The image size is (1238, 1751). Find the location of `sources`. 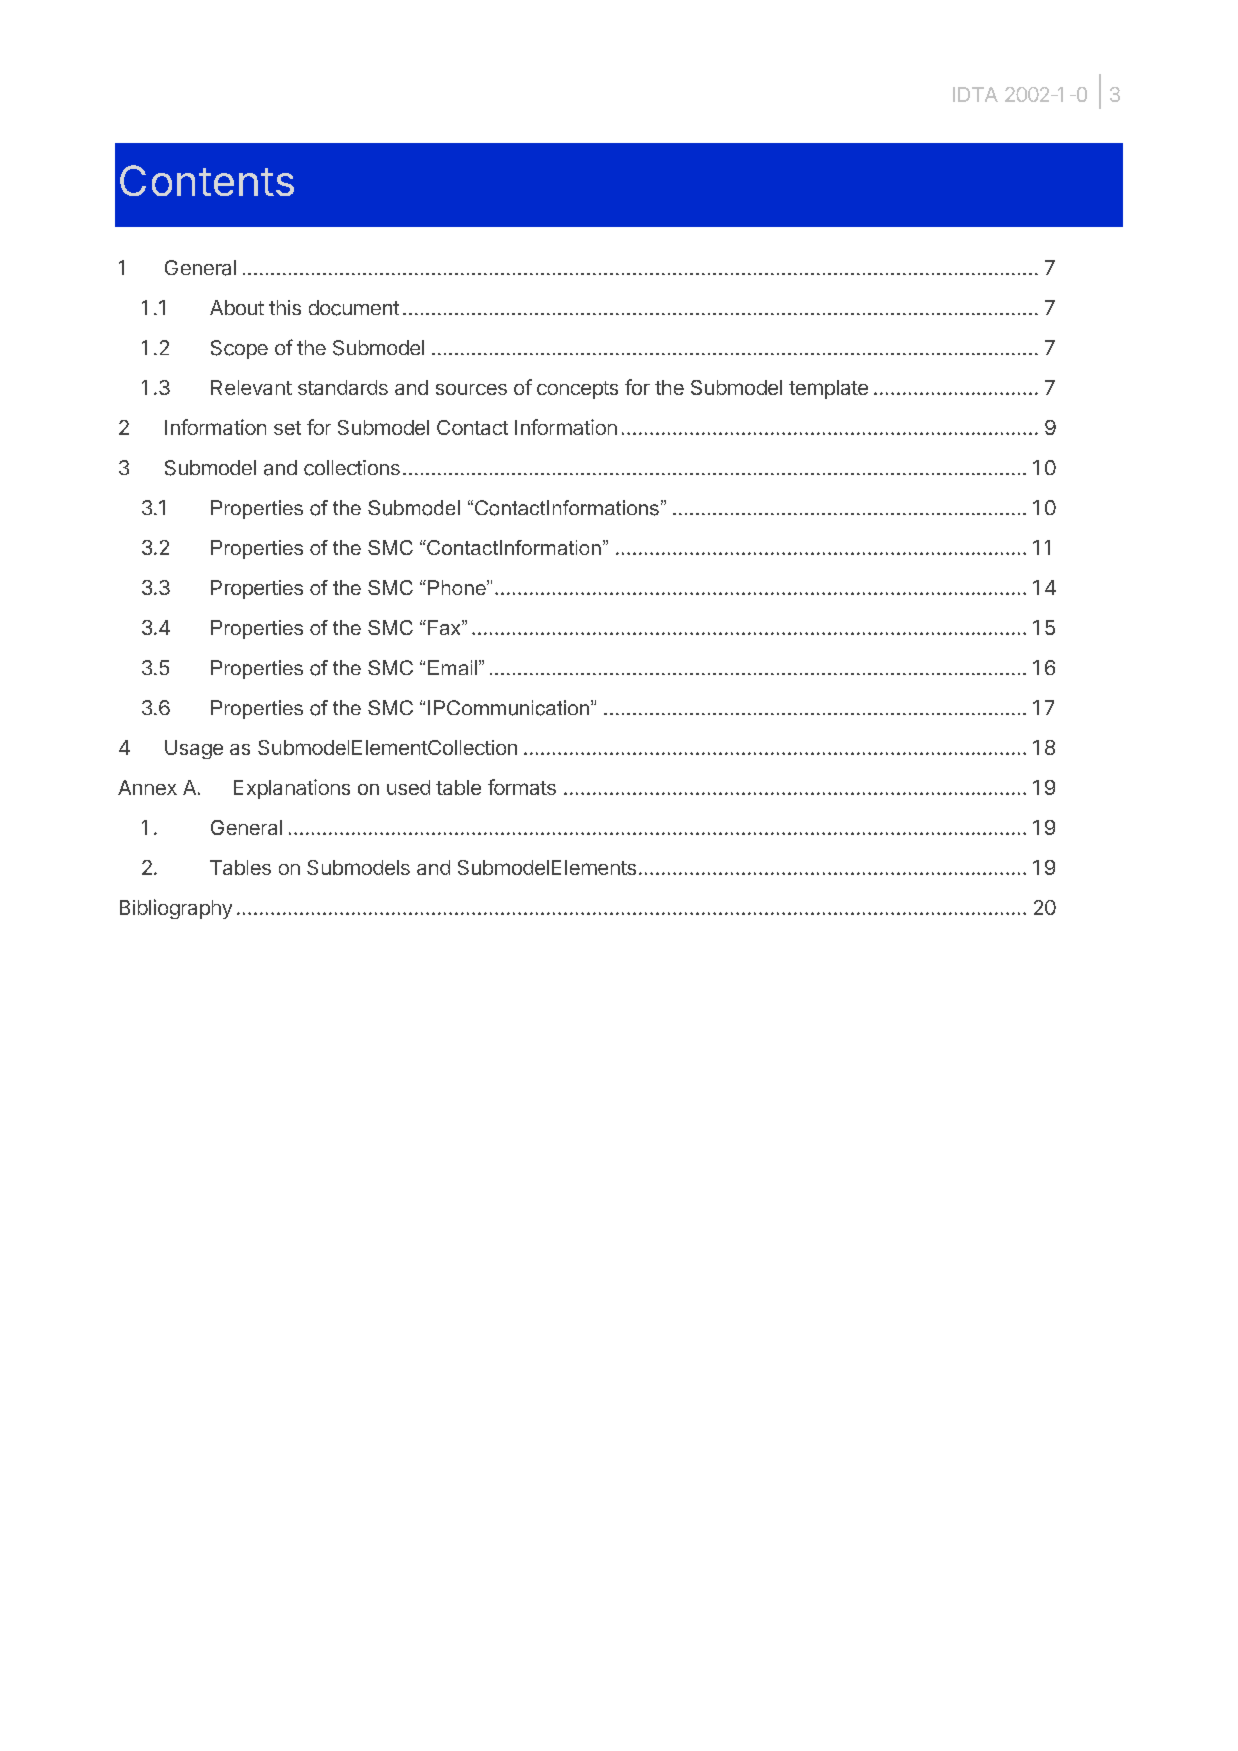

sources is located at coordinates (471, 389).
